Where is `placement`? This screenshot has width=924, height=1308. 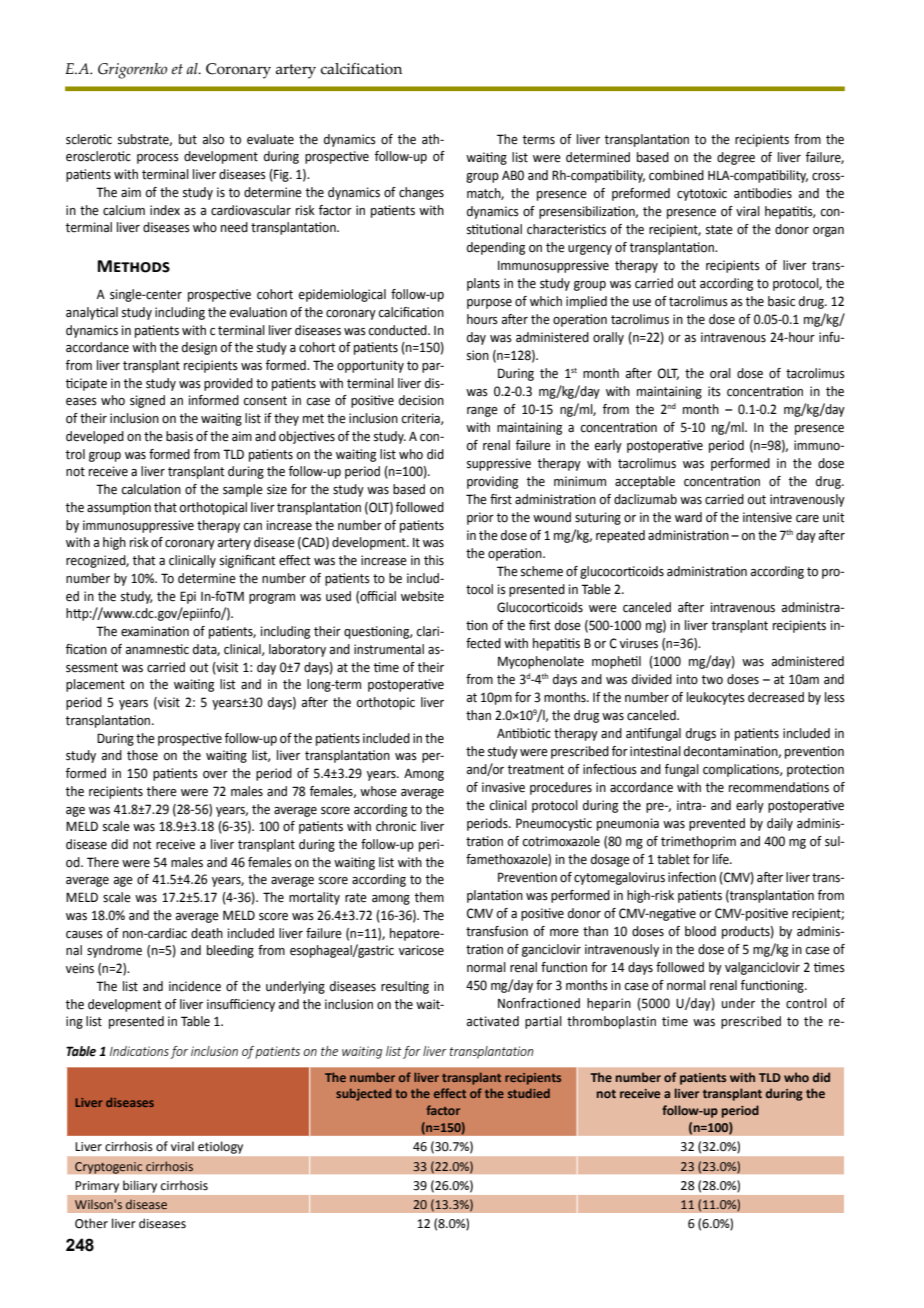
placement is located at coordinates (95, 685).
